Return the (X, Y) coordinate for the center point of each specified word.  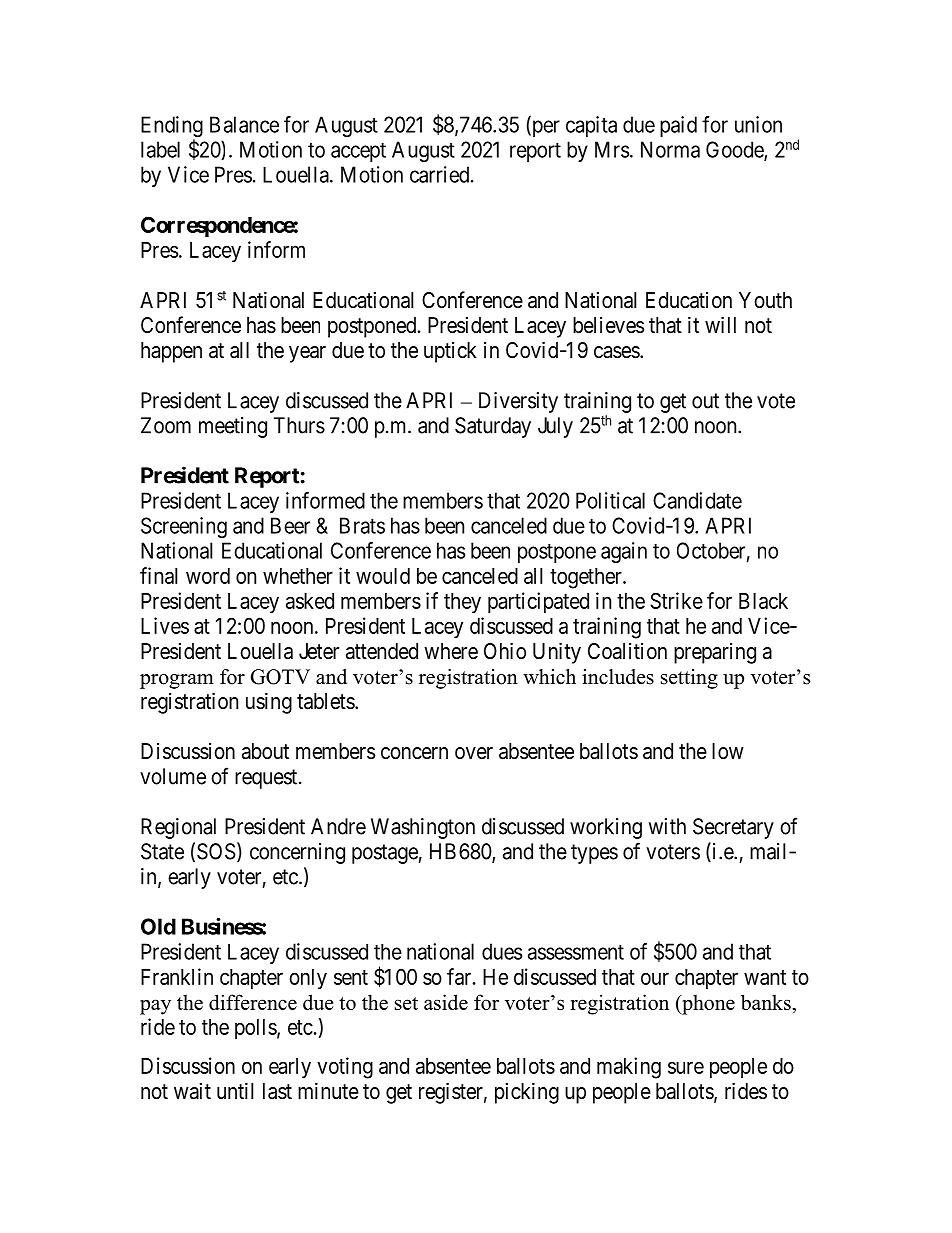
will (720, 324)
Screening (184, 527)
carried (441, 174)
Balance (244, 124)
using (269, 703)
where (451, 651)
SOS (216, 851)
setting (689, 679)
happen (171, 352)
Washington (423, 828)
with (667, 826)
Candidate (697, 500)
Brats (362, 525)
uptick (450, 352)
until (235, 1090)
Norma (670, 149)
